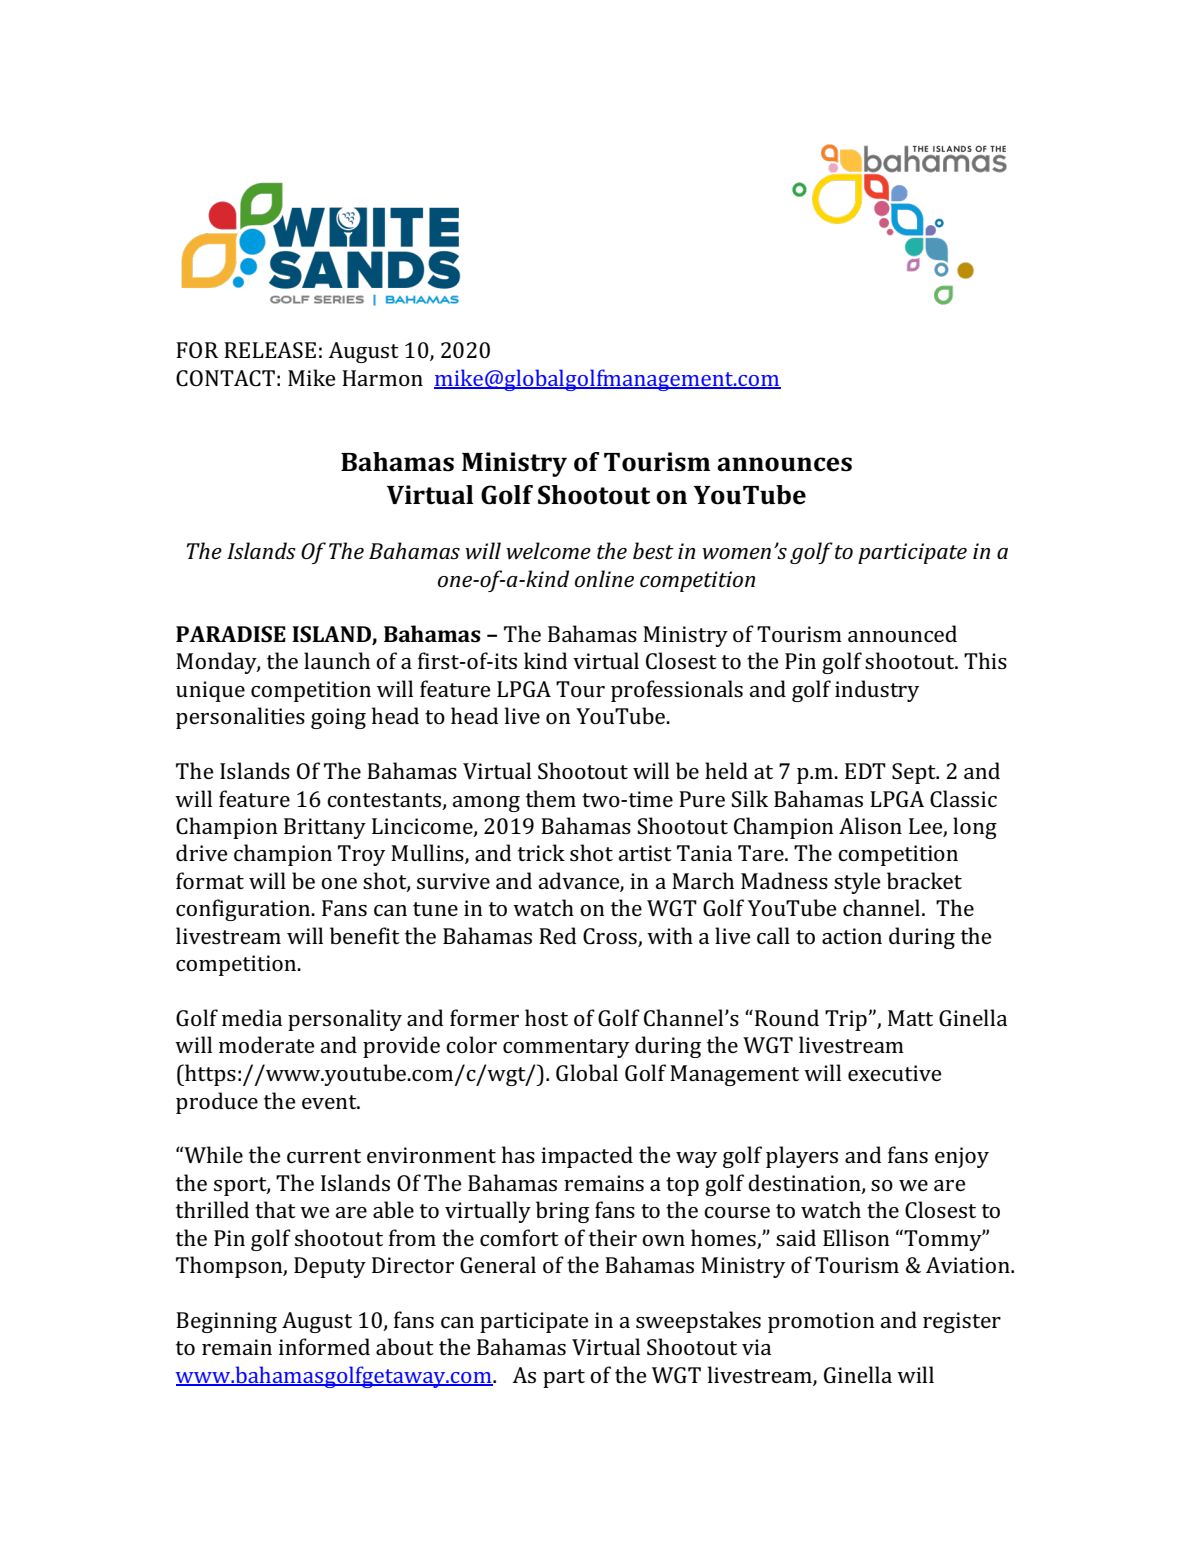 The image size is (1194, 1545). What do you see at coordinates (324, 1346) in the screenshot?
I see `informed` at bounding box center [324, 1346].
